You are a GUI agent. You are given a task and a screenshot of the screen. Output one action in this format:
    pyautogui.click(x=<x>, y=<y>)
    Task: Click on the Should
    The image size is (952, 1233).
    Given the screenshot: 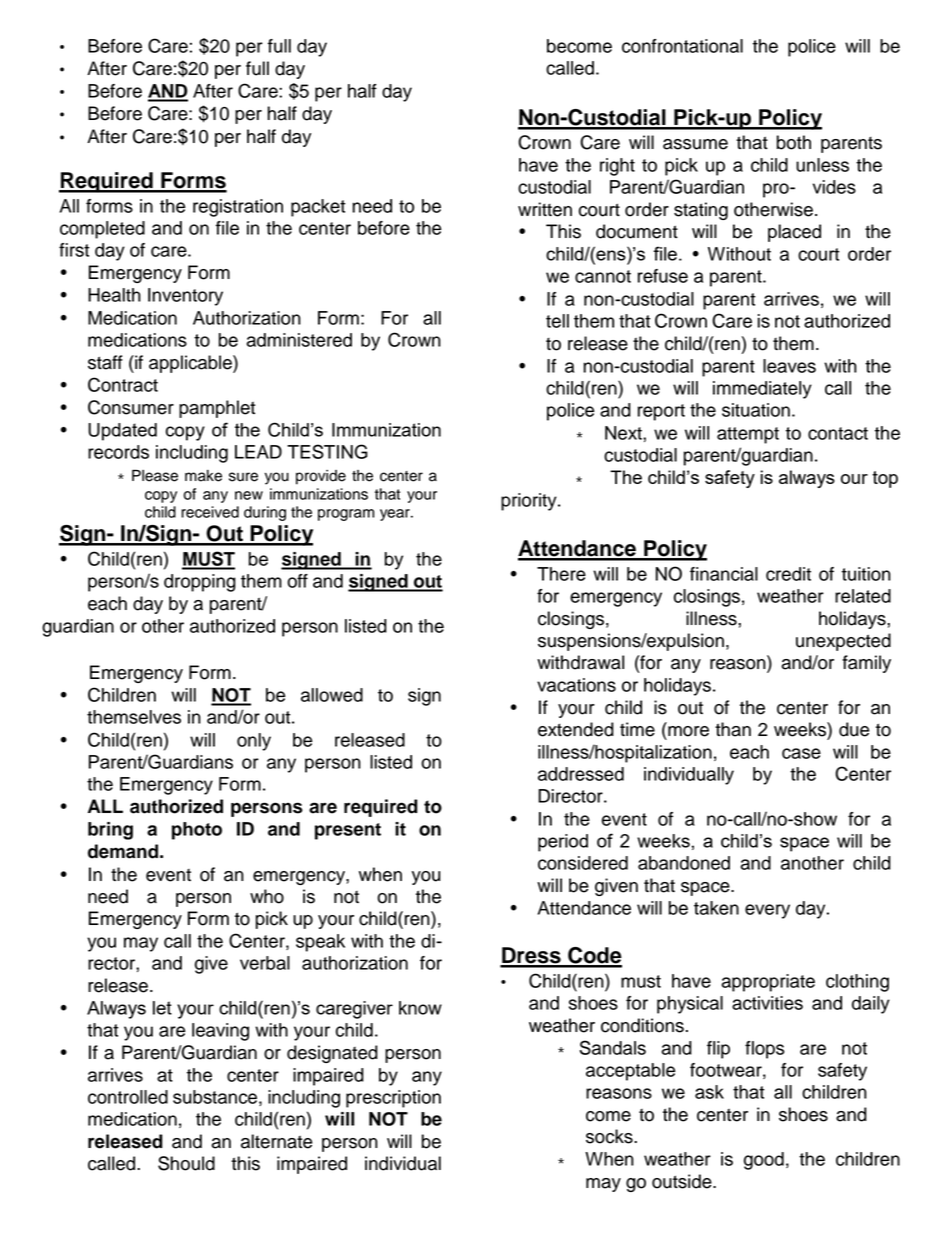 What is the action you would take?
    pyautogui.click(x=186, y=1163)
